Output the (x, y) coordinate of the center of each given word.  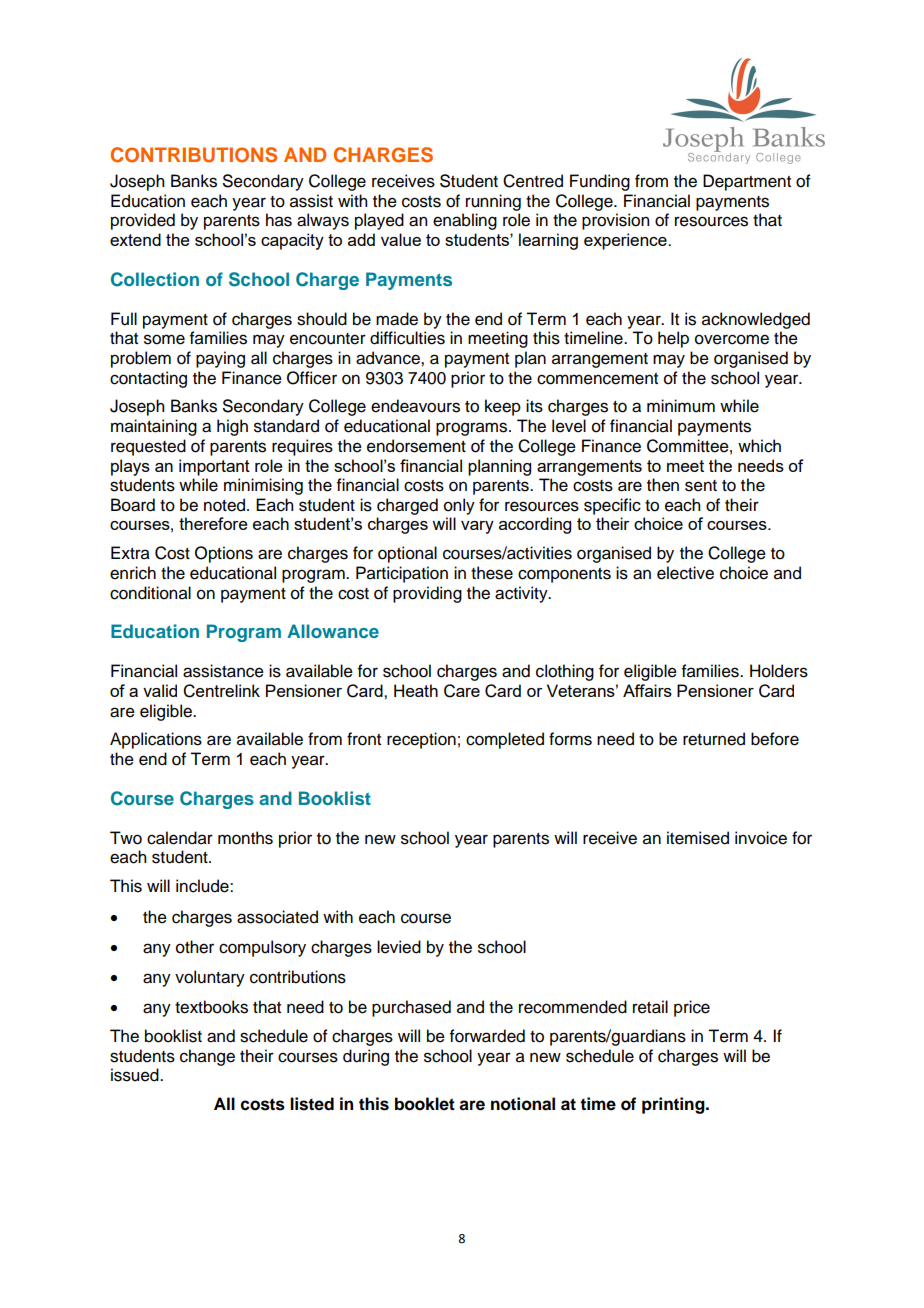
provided (143, 221)
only (459, 506)
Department (747, 182)
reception (421, 740)
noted (226, 505)
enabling (465, 221)
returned (714, 739)
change (207, 1057)
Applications (156, 740)
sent (701, 486)
